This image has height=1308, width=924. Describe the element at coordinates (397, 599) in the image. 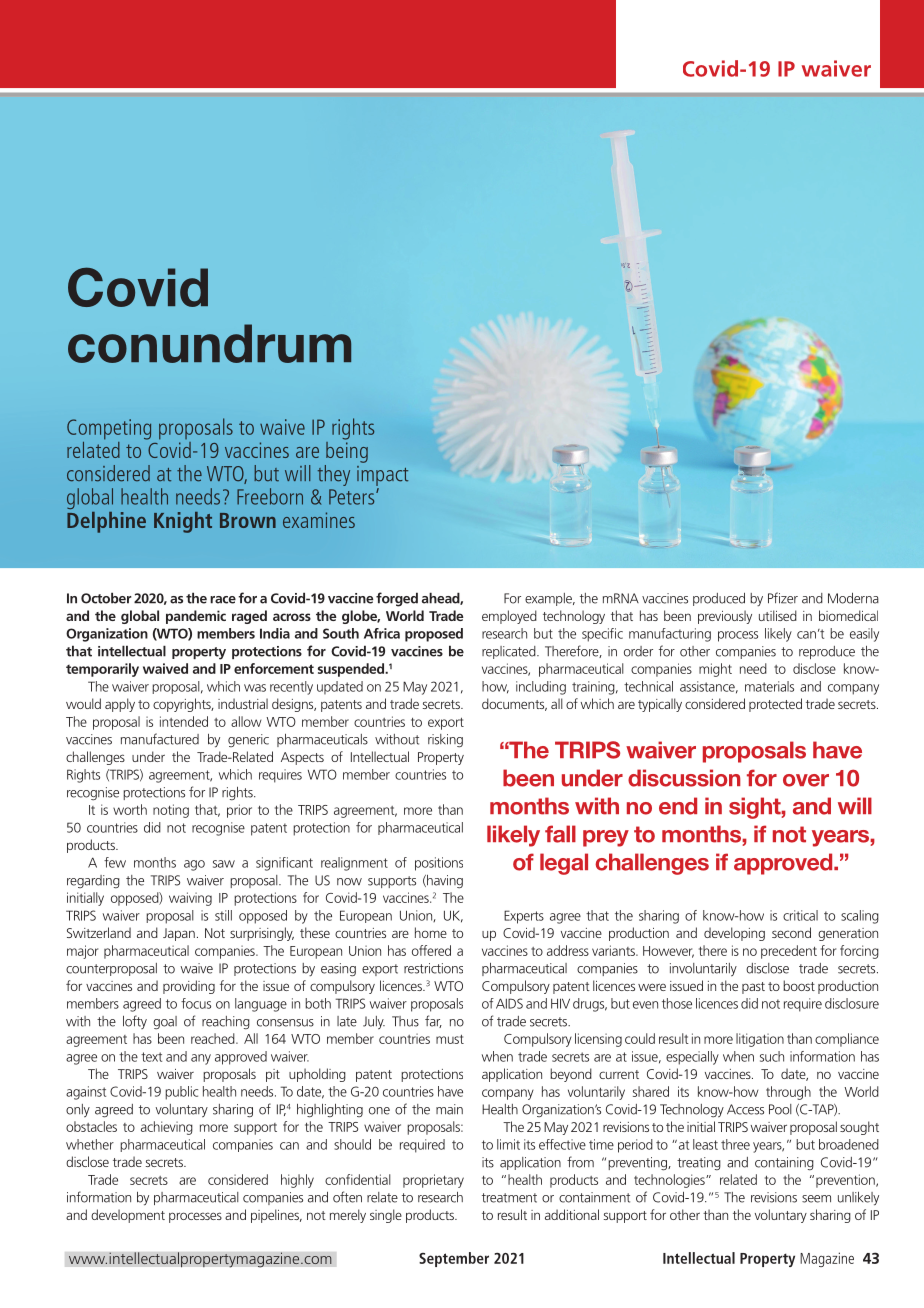

I see `forged` at that location.
